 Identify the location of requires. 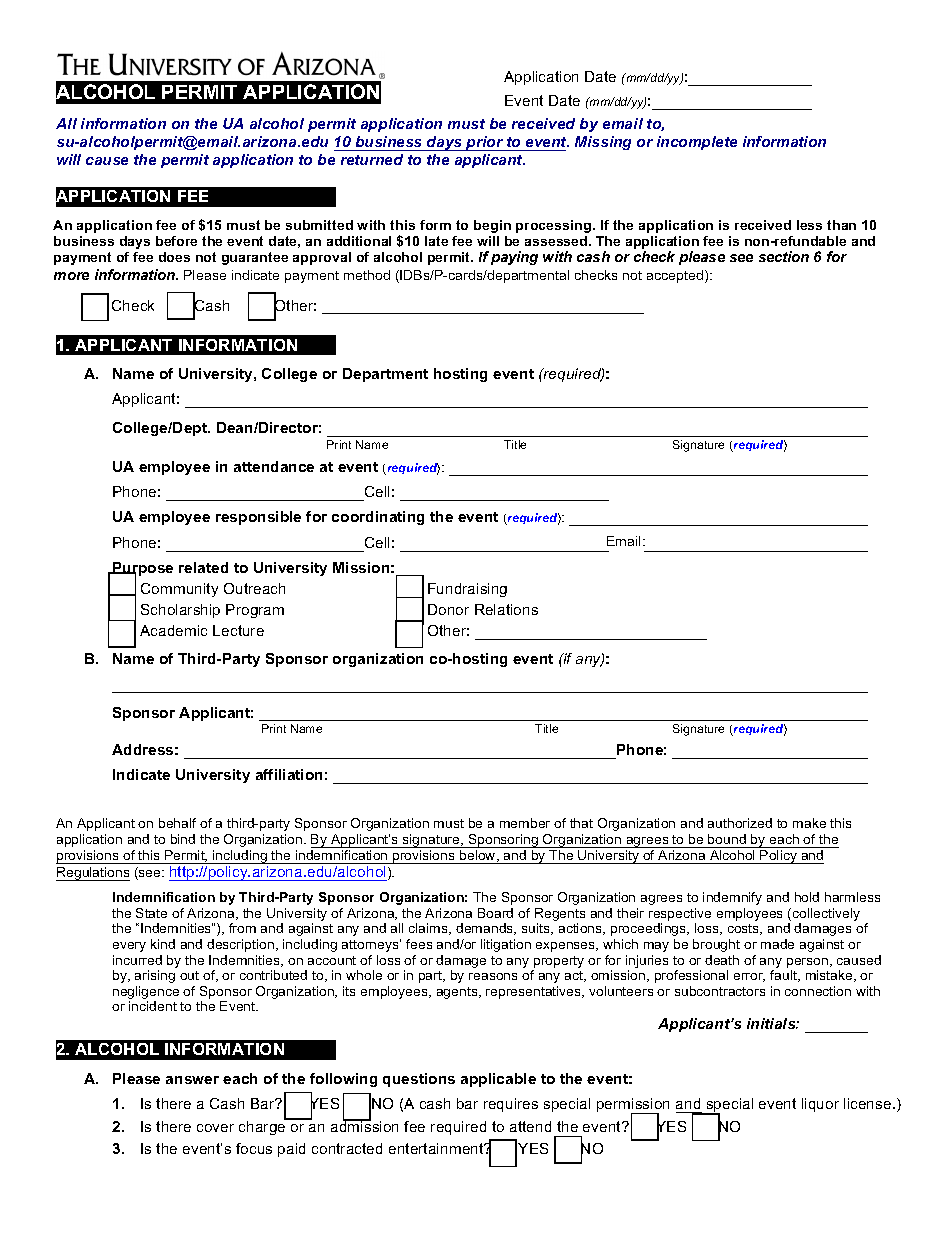
(511, 1105).
